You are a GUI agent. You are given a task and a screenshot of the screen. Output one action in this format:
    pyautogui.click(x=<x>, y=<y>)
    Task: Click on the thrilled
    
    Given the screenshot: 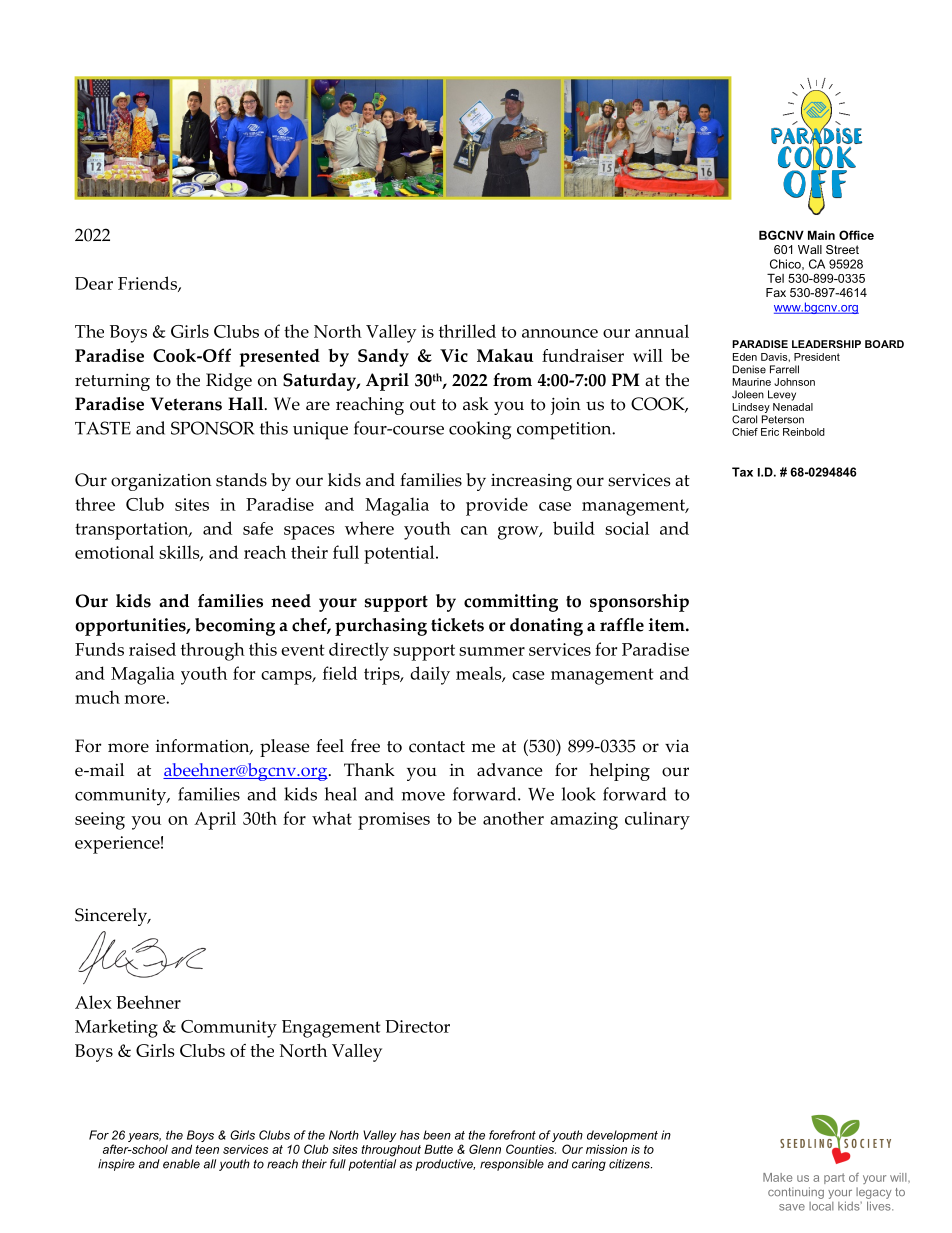 What is the action you would take?
    pyautogui.click(x=467, y=331)
